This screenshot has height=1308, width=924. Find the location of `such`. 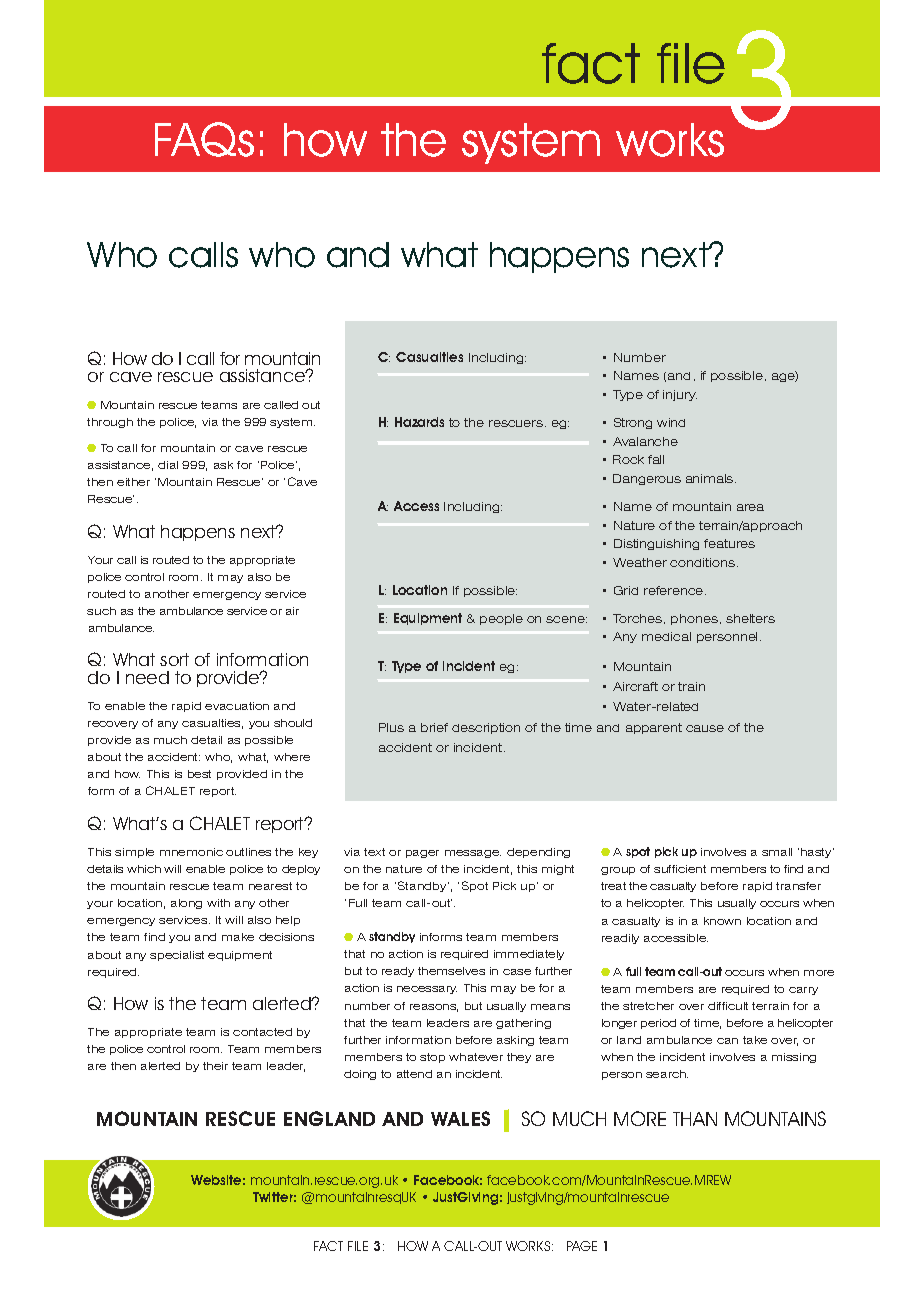

such is located at coordinates (101, 611).
